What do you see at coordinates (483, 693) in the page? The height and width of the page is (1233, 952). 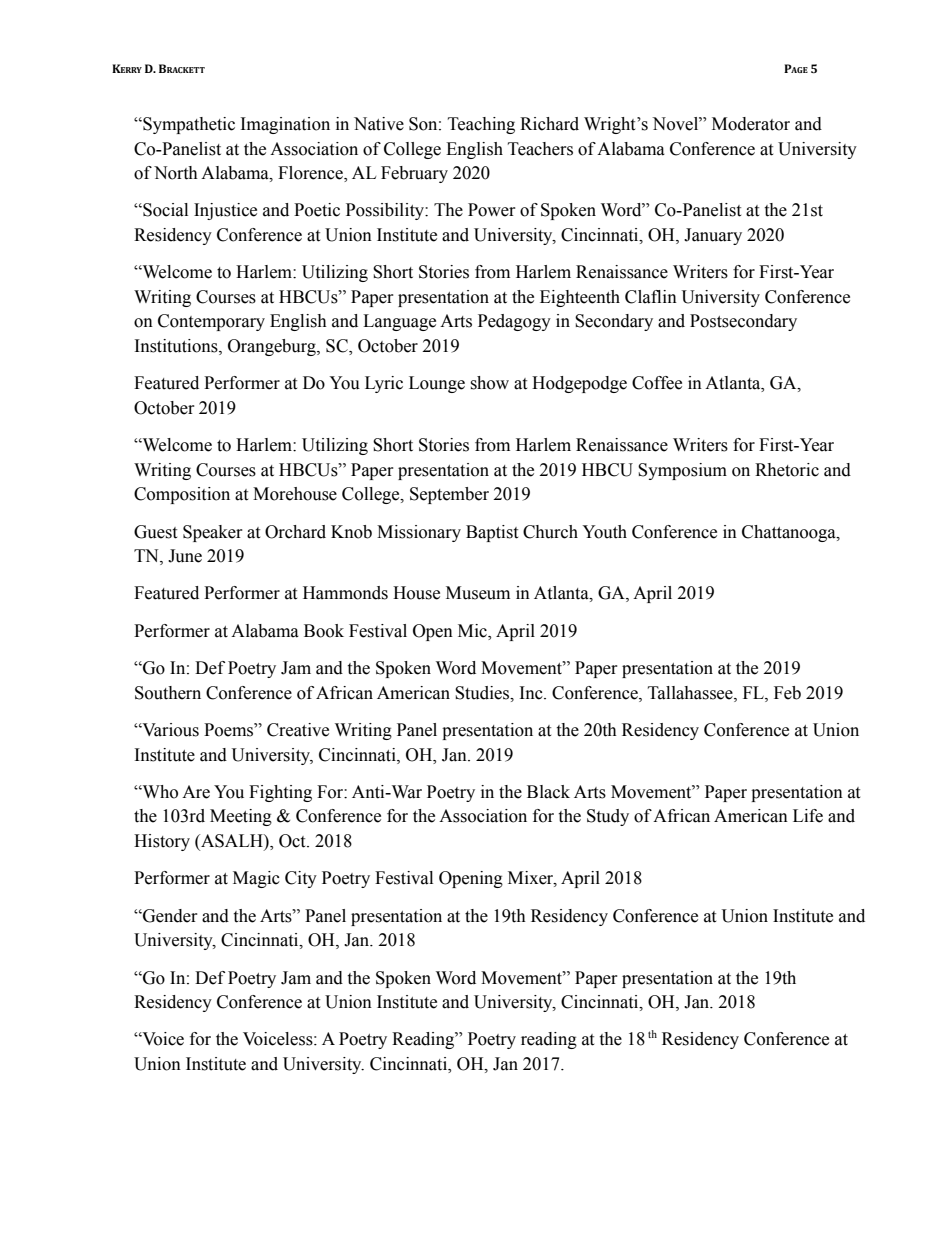 I see `Studies` at bounding box center [483, 693].
